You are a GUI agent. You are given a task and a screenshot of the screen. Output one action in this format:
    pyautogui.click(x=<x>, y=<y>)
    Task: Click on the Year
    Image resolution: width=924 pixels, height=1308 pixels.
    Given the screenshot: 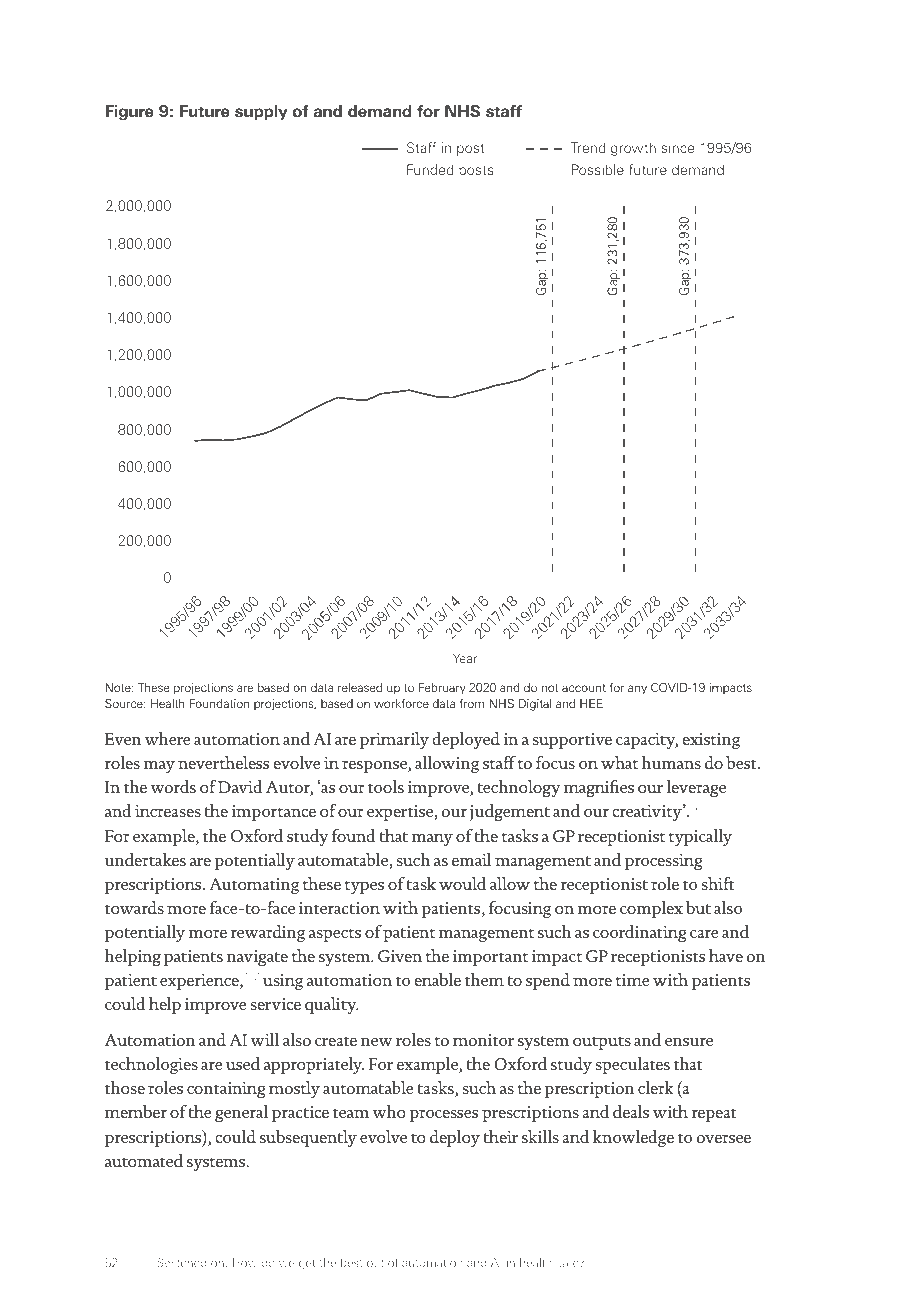 What is the action you would take?
    pyautogui.click(x=465, y=658)
